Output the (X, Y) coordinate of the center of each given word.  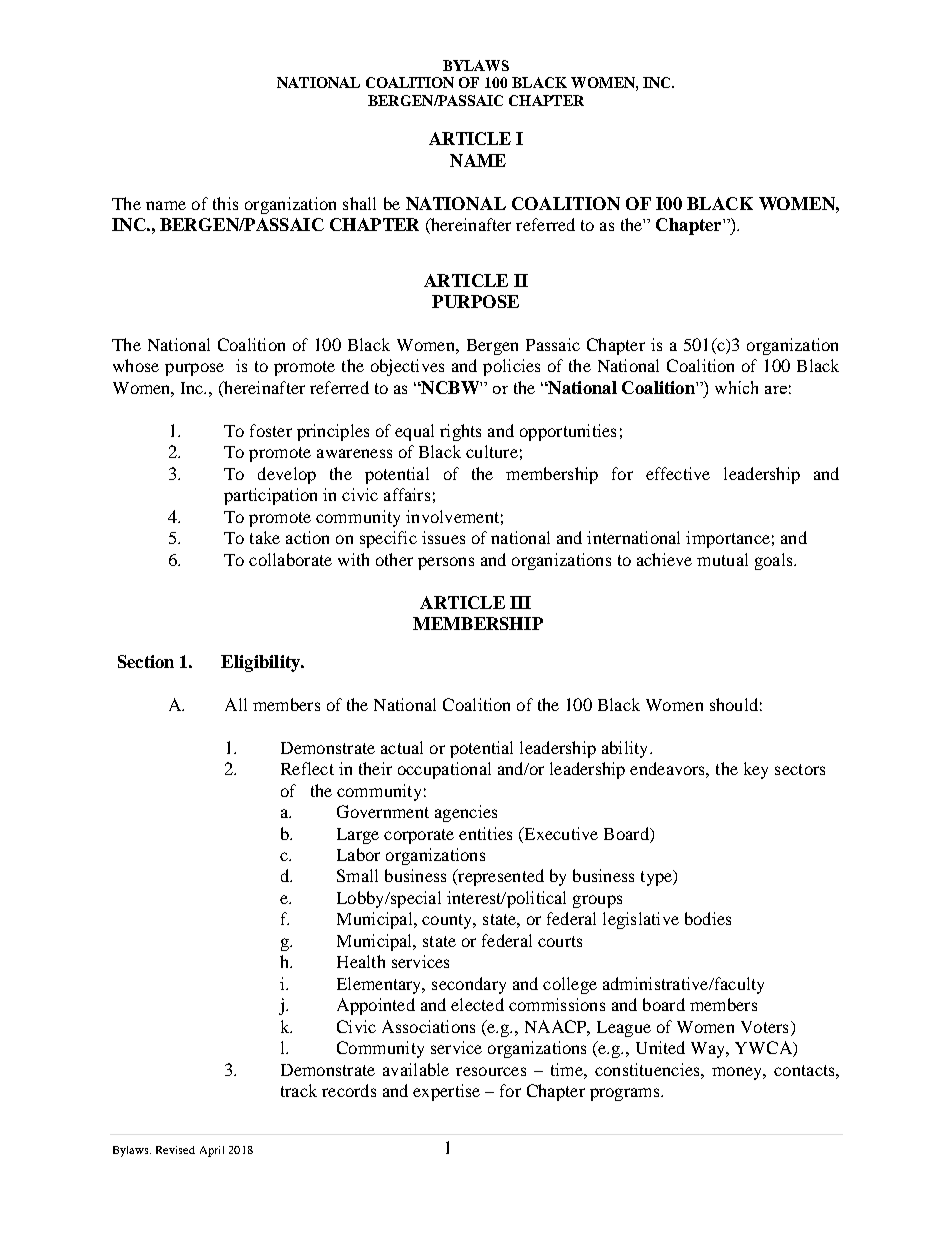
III (520, 602)
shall (359, 203)
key (756, 770)
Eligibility (261, 663)
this (225, 203)
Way (709, 1050)
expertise (446, 1092)
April (212, 1151)
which (736, 387)
